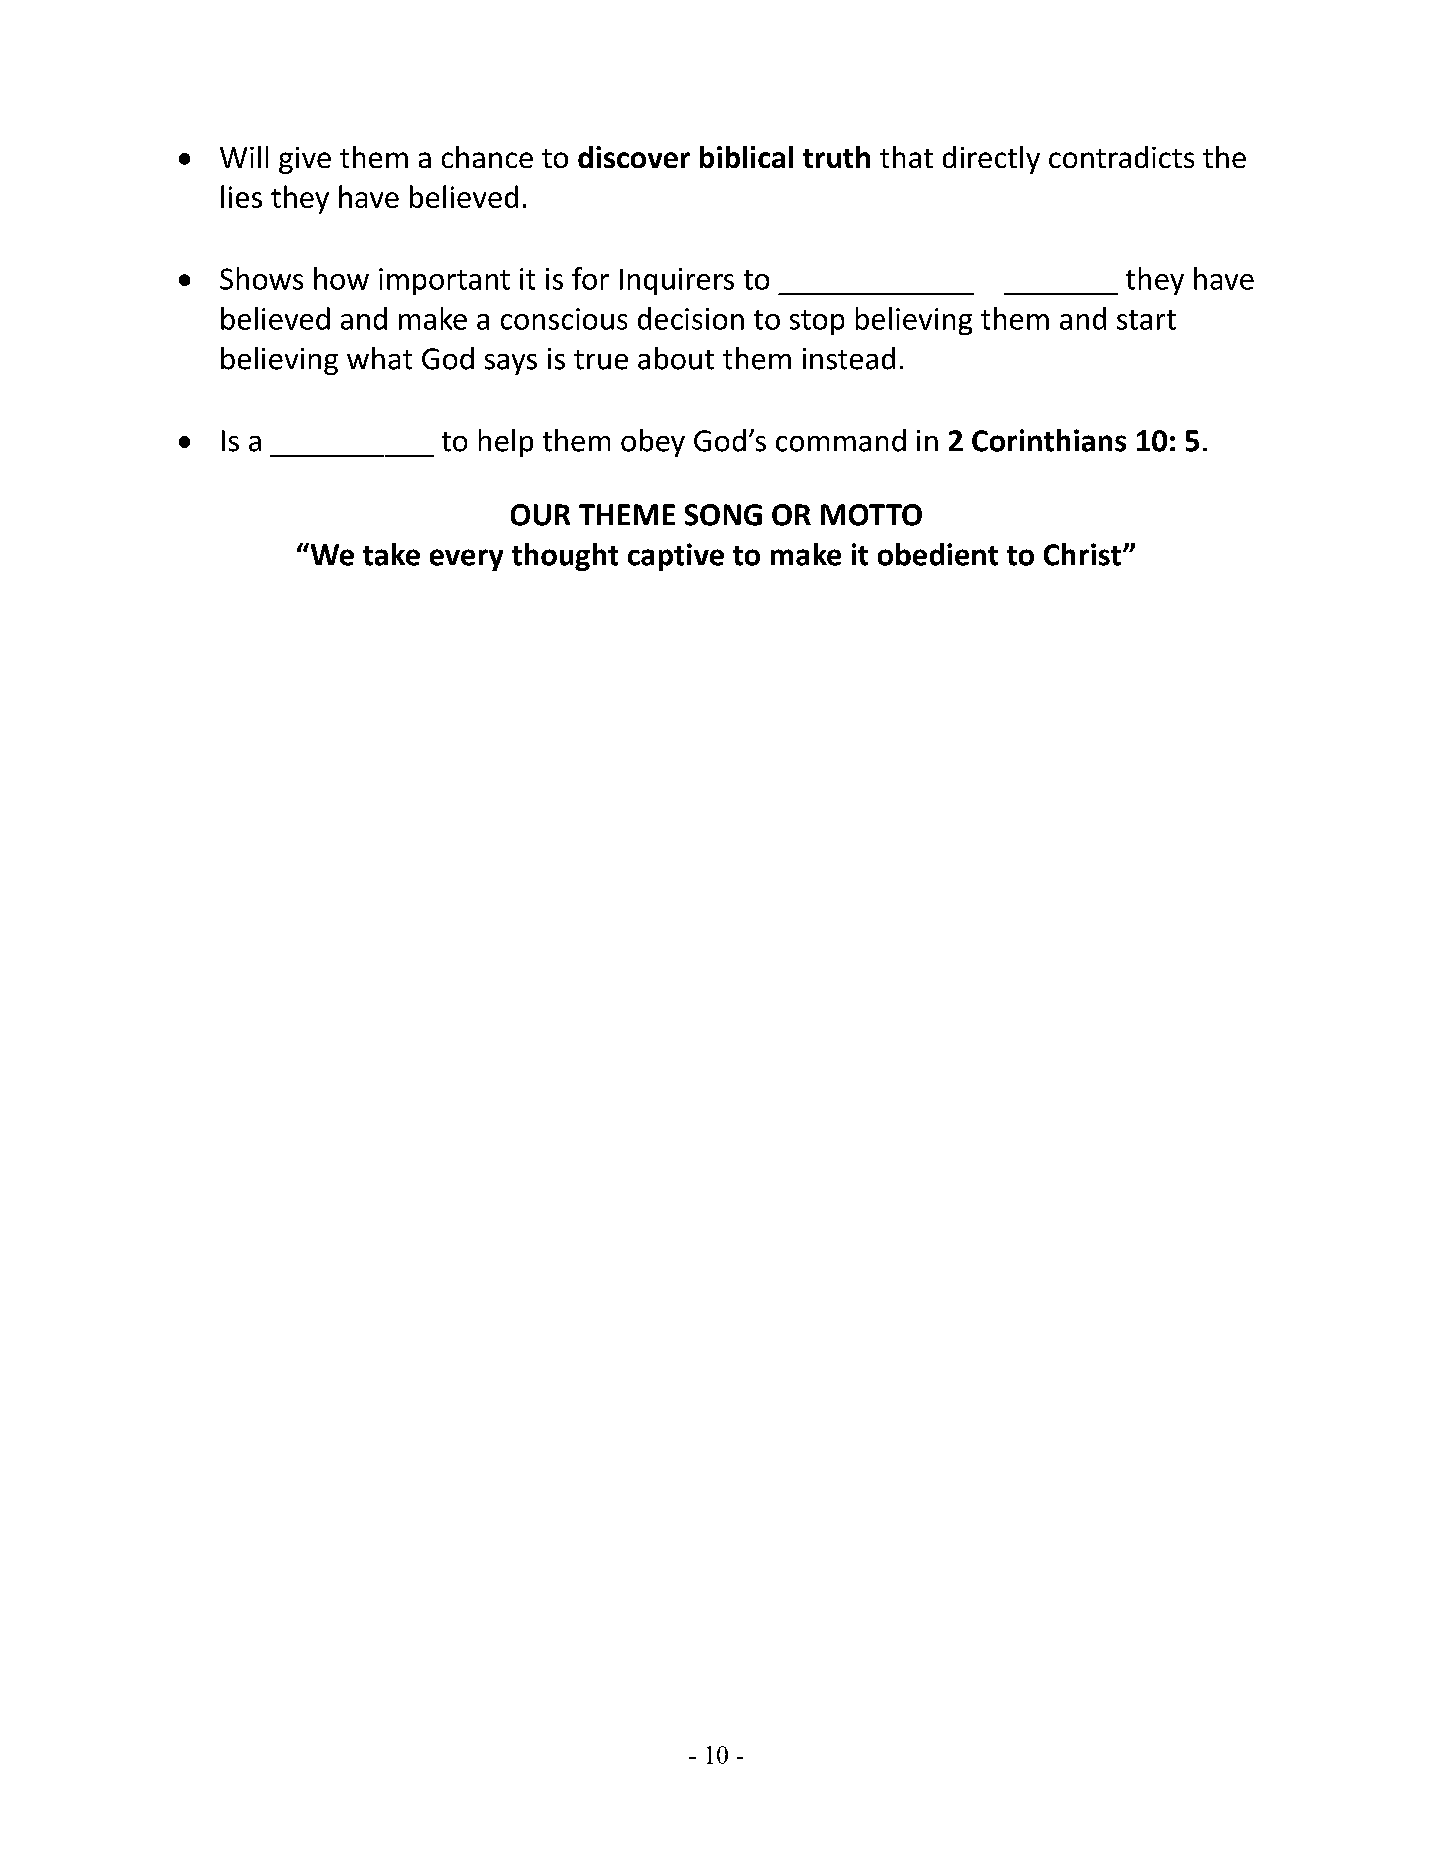 The image size is (1432, 1853). I want to click on give, so click(305, 160).
